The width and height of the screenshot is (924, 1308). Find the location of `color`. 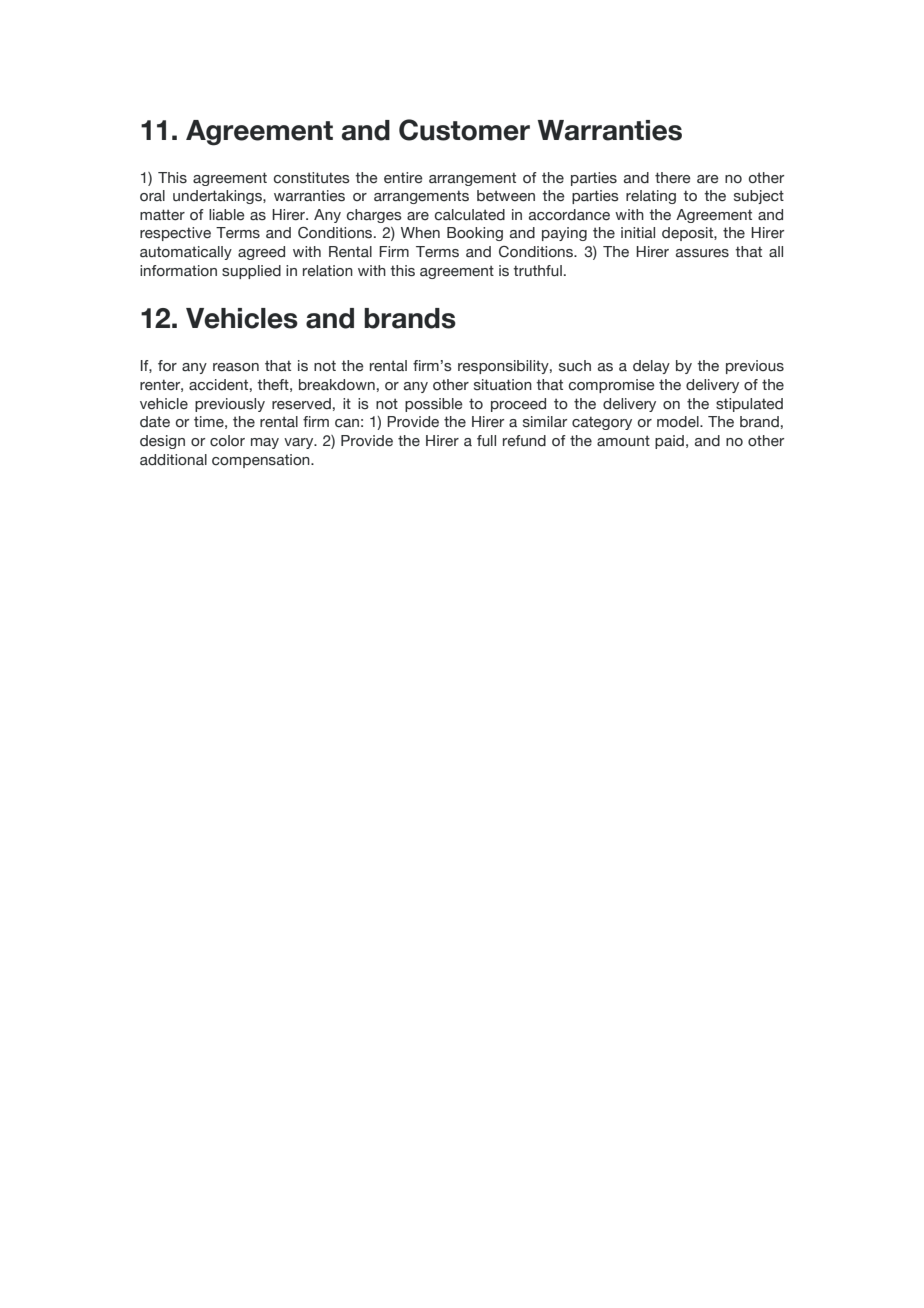

color is located at coordinates (227, 441).
